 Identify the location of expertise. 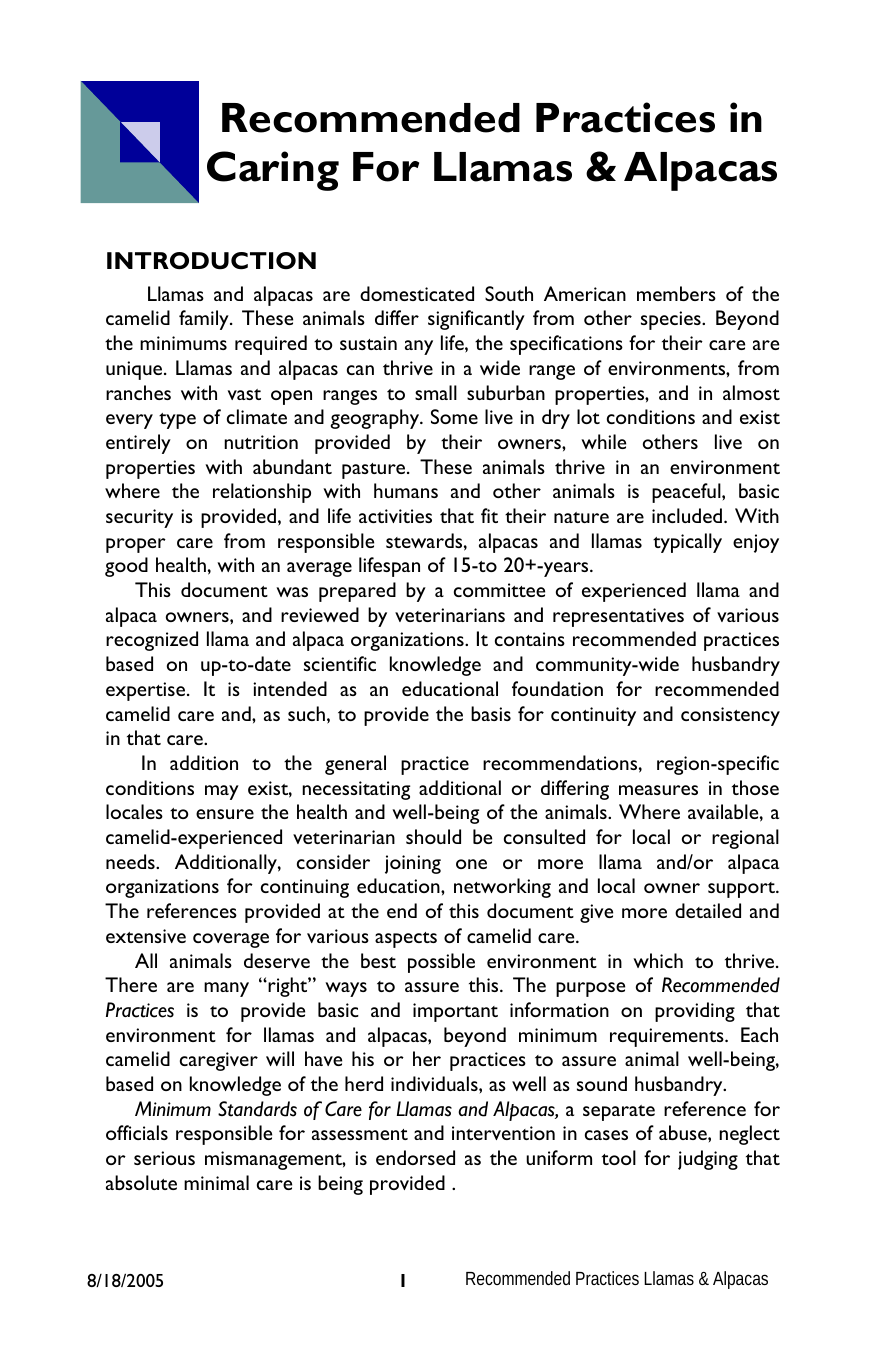
(147, 691).
